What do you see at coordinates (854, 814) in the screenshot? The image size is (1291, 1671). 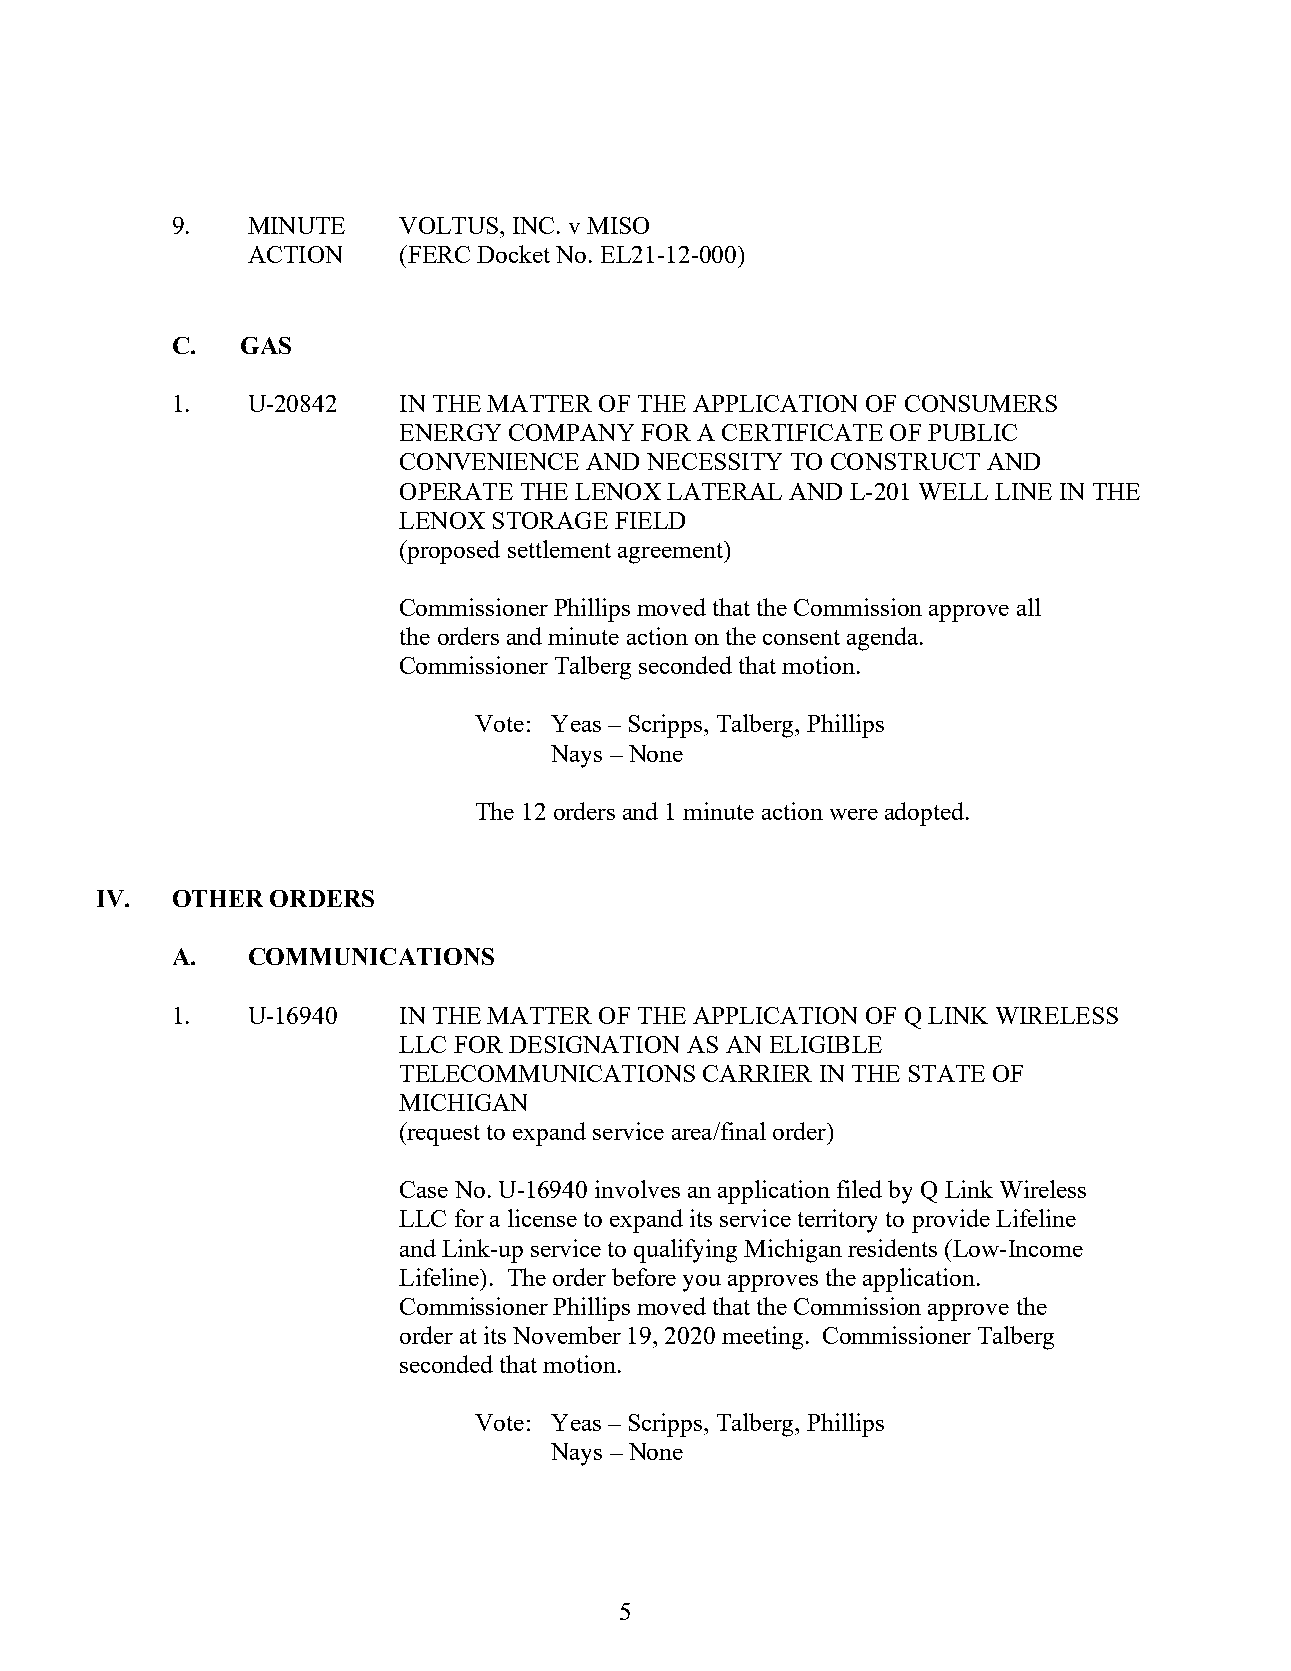 I see `were` at bounding box center [854, 814].
